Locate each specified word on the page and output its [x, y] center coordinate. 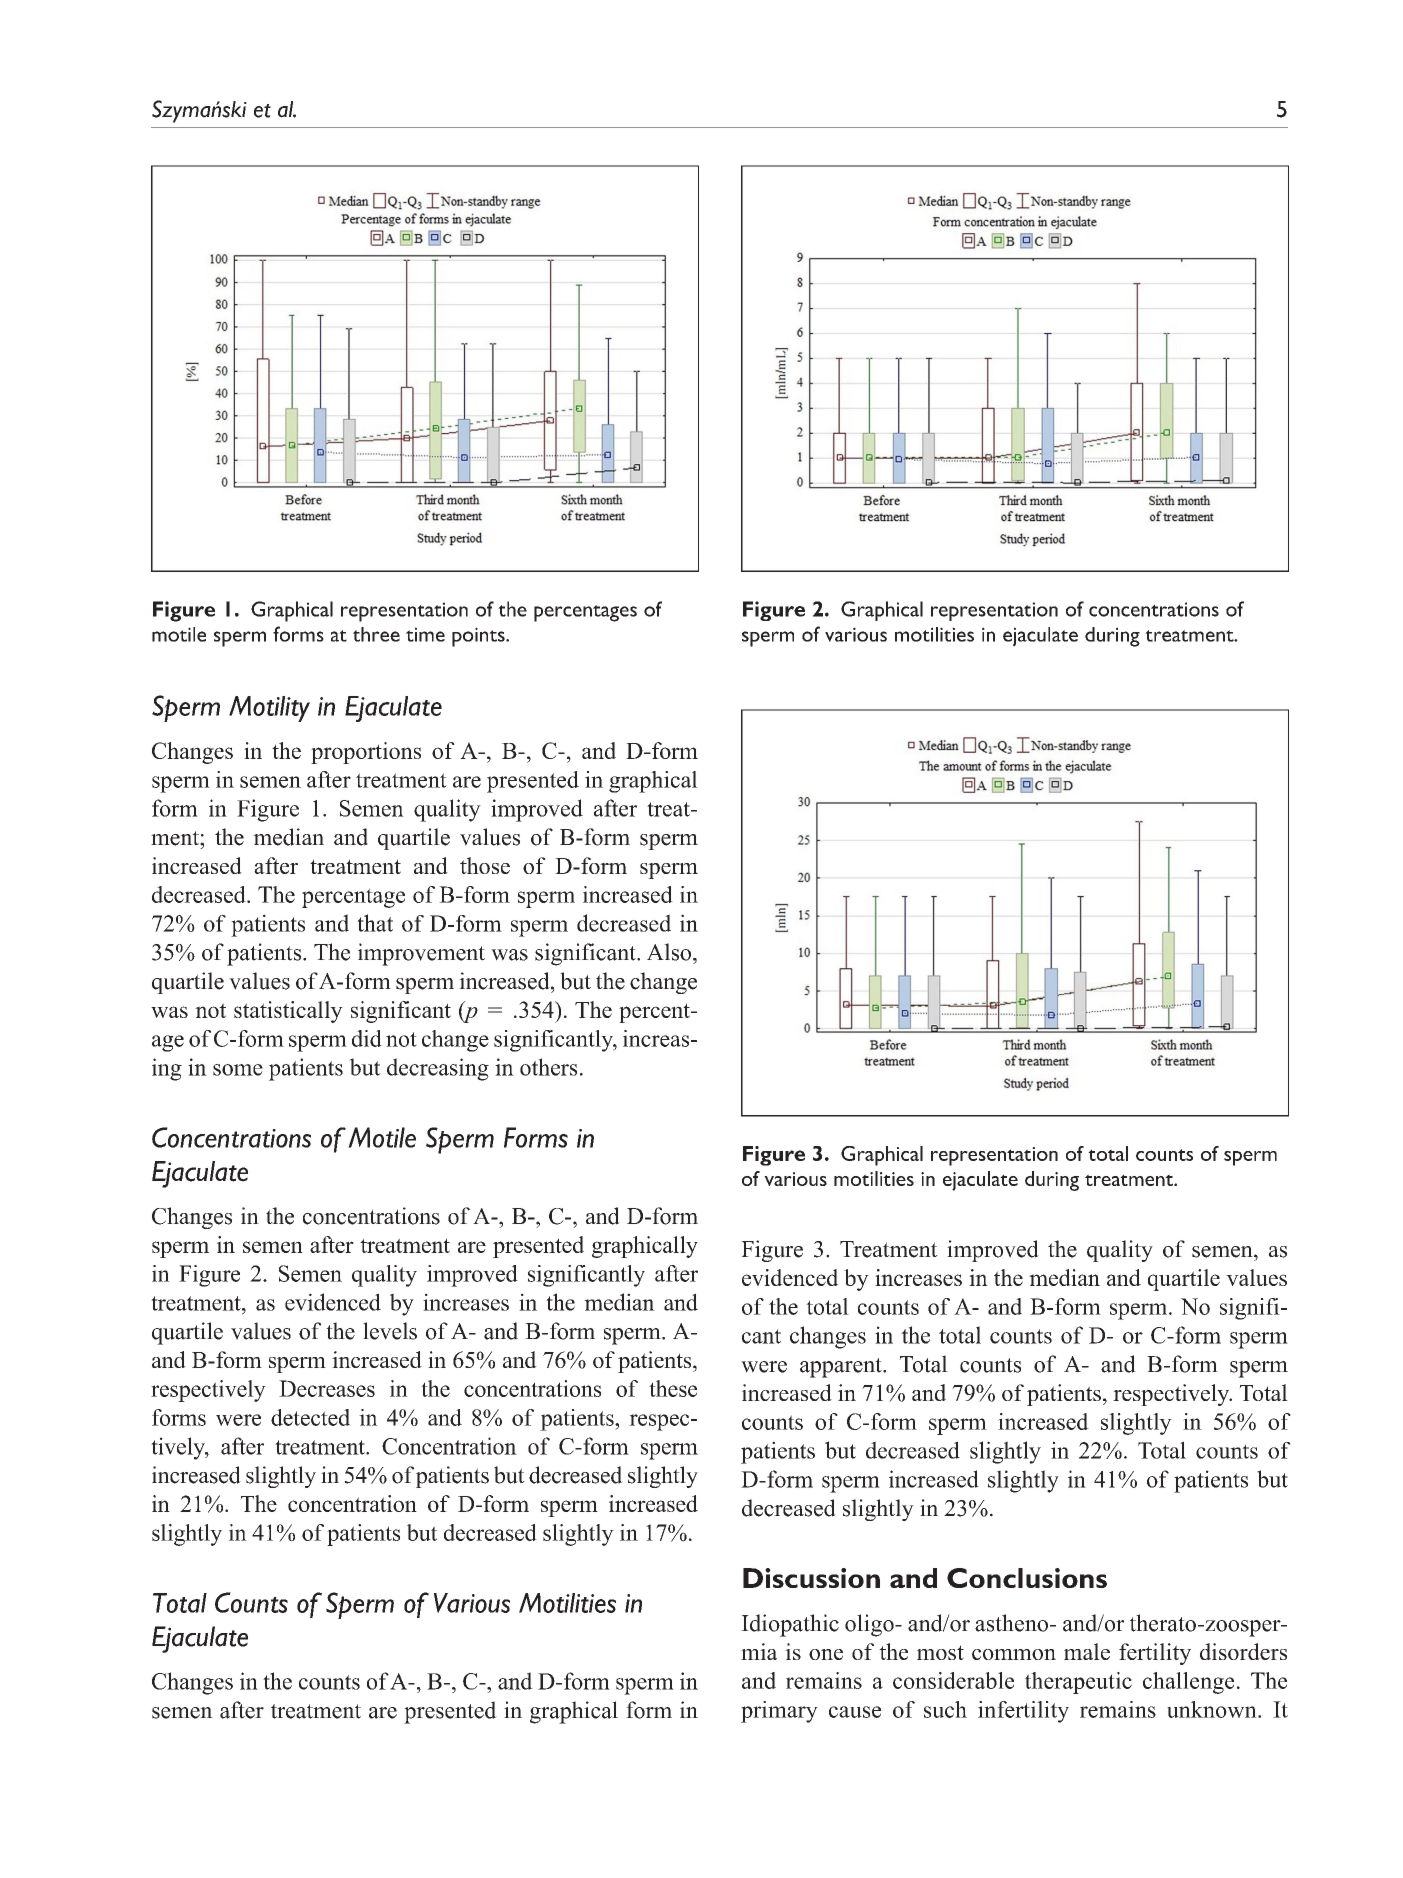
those [485, 865]
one [826, 1654]
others [548, 1067]
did [367, 1038]
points [479, 637]
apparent [842, 1368]
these [673, 1388]
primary [779, 1712]
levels [390, 1331]
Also [670, 952]
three [376, 634]
